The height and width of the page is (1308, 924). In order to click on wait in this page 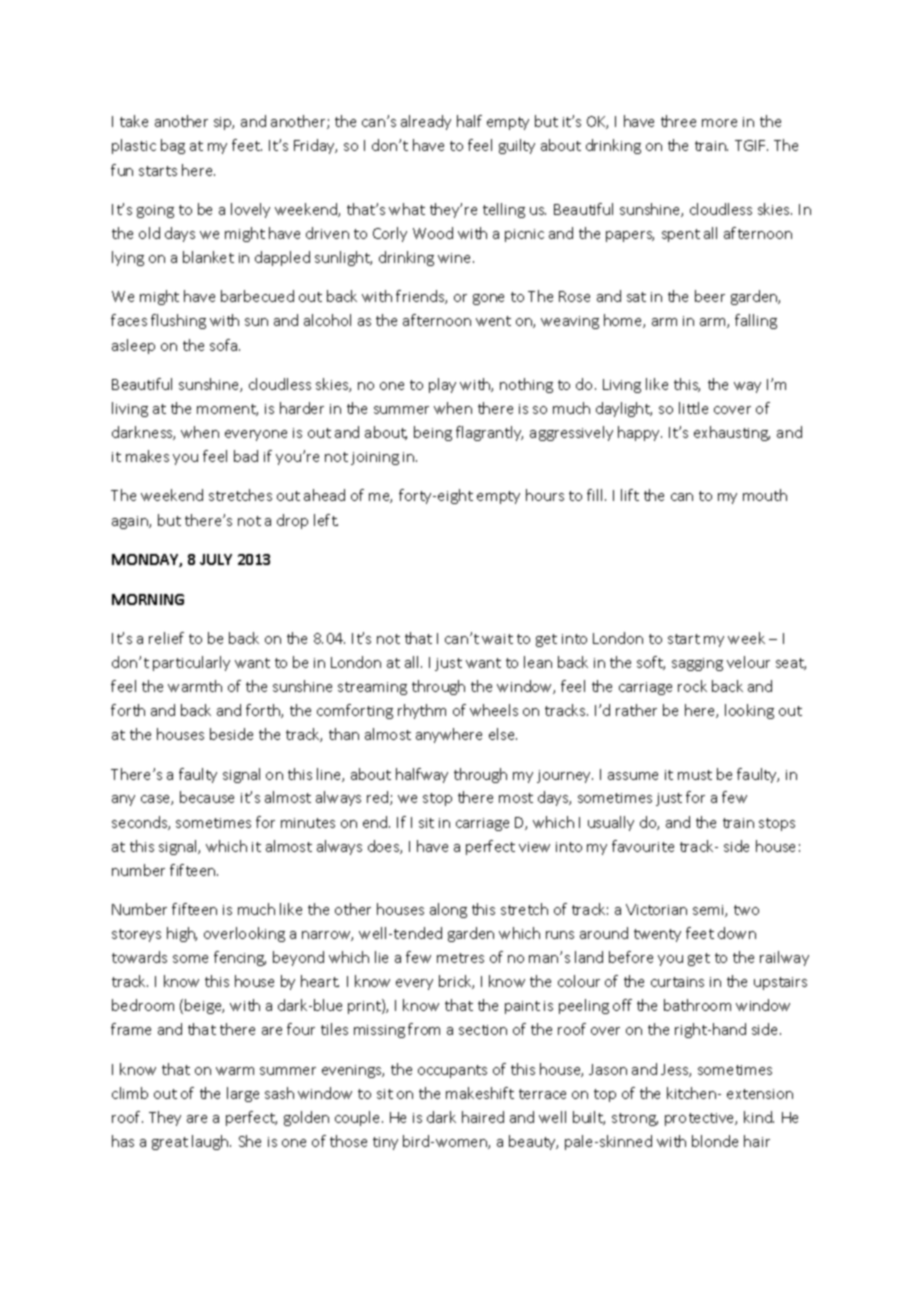, I will do `click(497, 639)`.
